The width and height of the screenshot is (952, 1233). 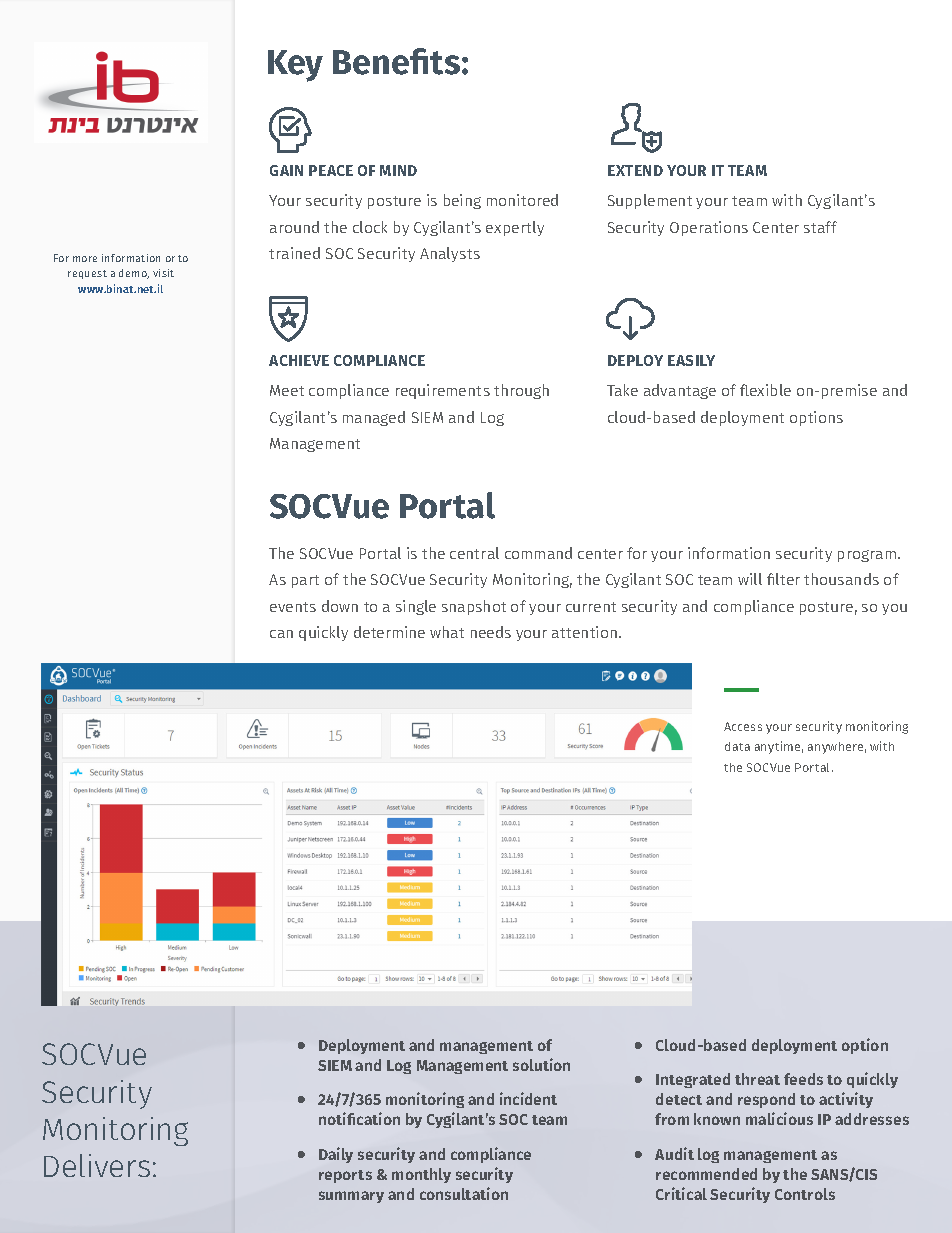 I want to click on EXTEND, so click(x=635, y=170).
